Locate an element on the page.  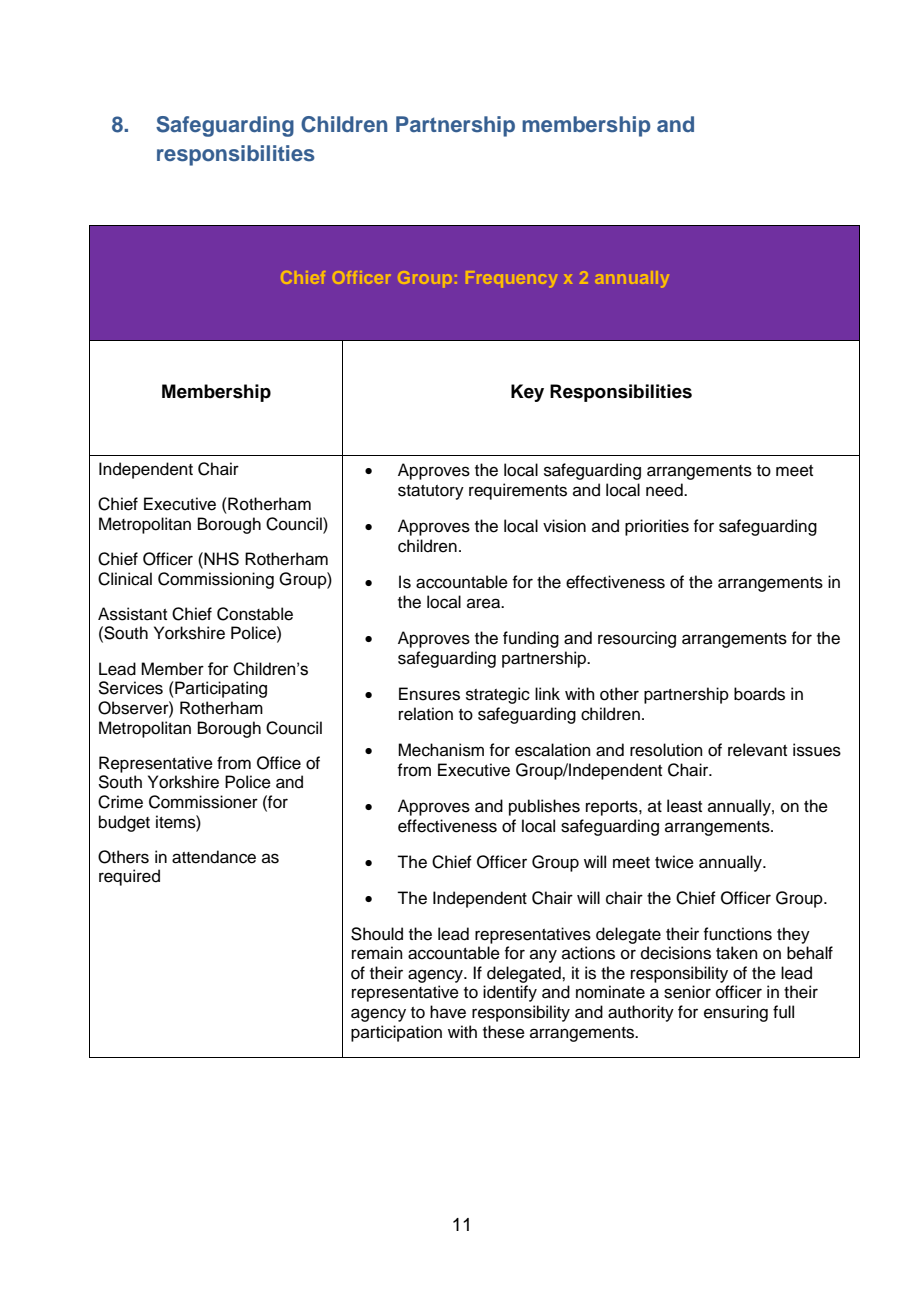
need is located at coordinates (665, 490).
